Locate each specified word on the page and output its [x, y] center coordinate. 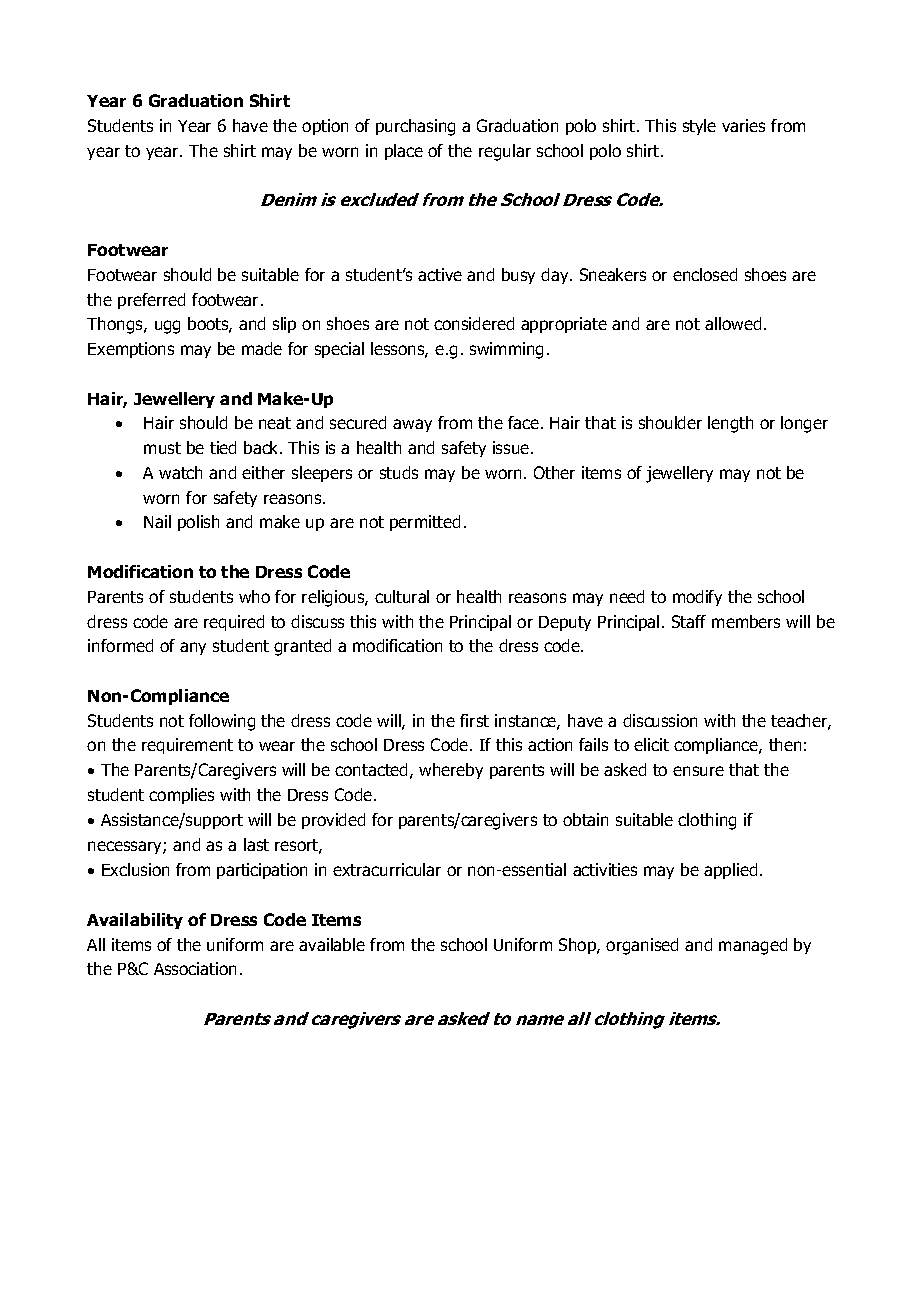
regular [505, 152]
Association [195, 968]
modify [697, 598]
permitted [425, 523]
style [699, 127]
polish [198, 523]
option [325, 127]
